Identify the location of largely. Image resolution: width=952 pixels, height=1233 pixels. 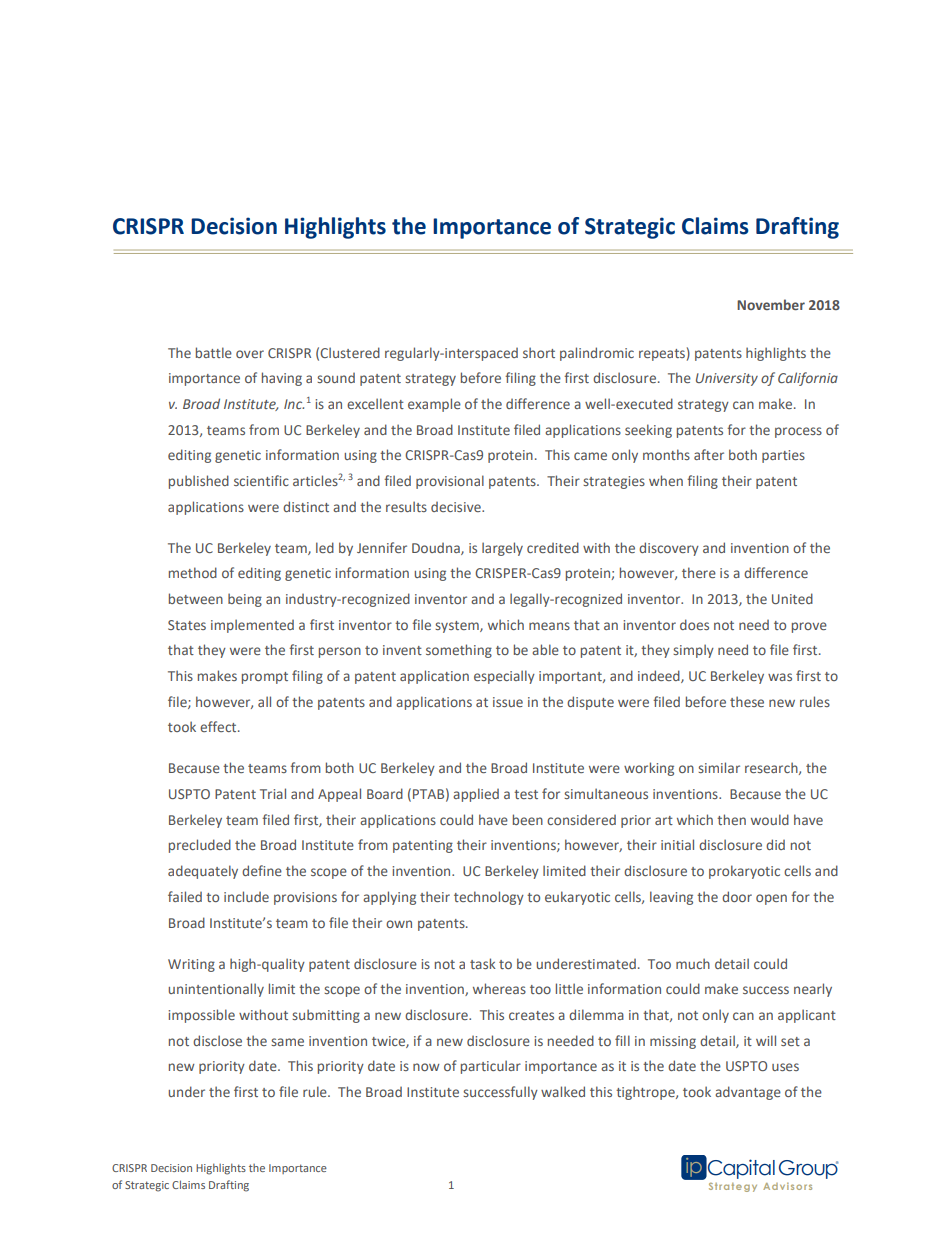
(502, 549).
